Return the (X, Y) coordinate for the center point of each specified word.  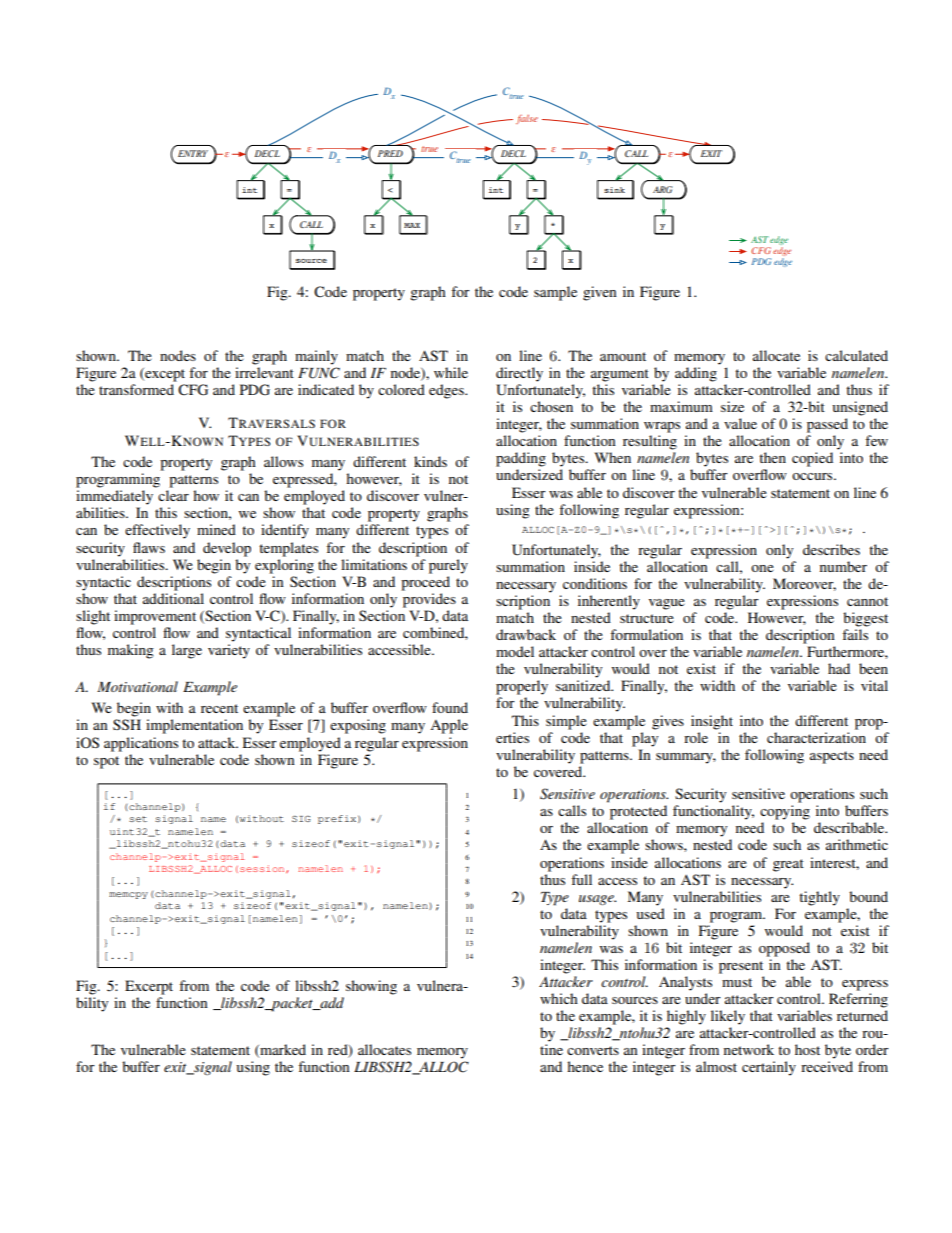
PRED (390, 153)
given (600, 293)
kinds (430, 461)
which (559, 998)
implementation (194, 726)
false (527, 119)
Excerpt (149, 987)
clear (173, 495)
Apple (449, 726)
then (772, 457)
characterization (816, 737)
